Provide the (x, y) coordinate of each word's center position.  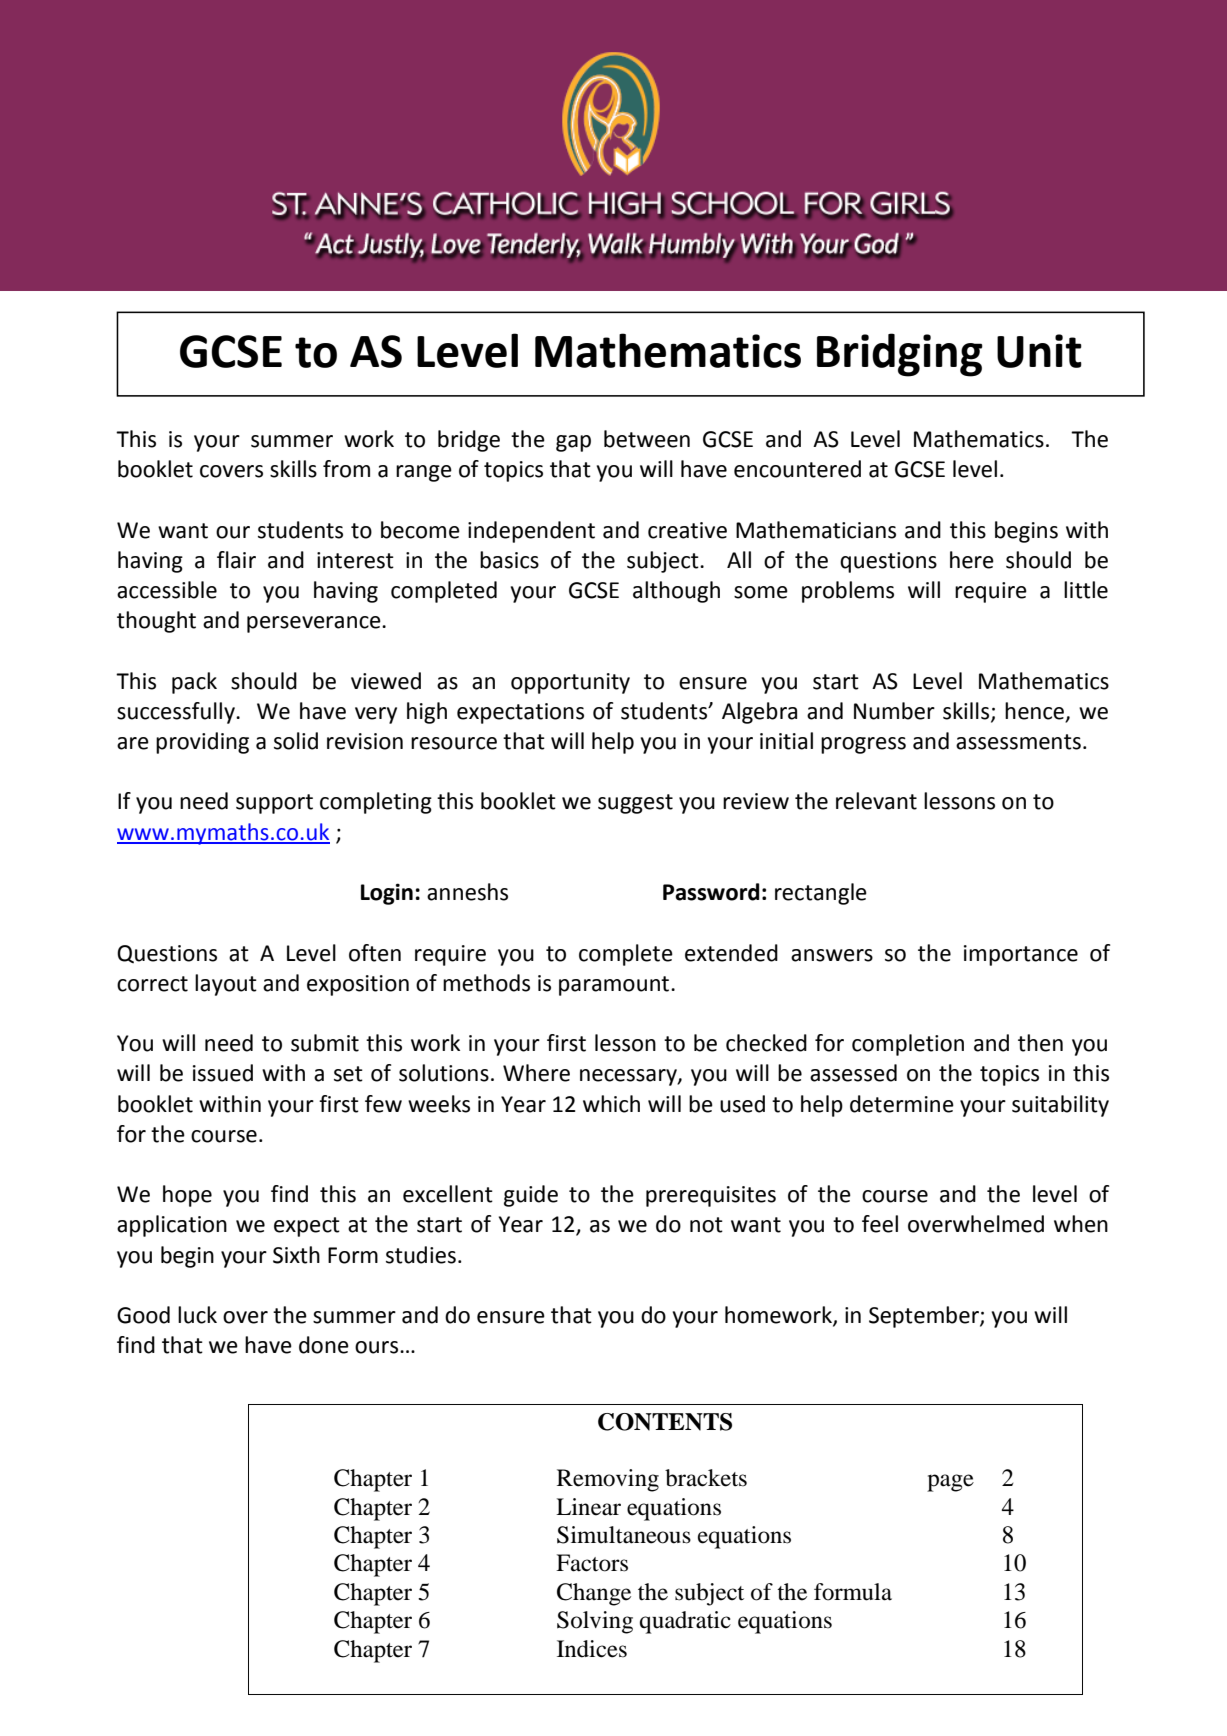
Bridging (900, 355)
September (925, 1317)
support (274, 804)
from (346, 469)
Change (594, 1594)
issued (223, 1073)
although (676, 592)
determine (902, 1104)
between (647, 439)
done (324, 1345)
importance (1021, 955)
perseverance (315, 624)
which (611, 1104)
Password (711, 892)
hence (1036, 712)
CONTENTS (665, 1422)
